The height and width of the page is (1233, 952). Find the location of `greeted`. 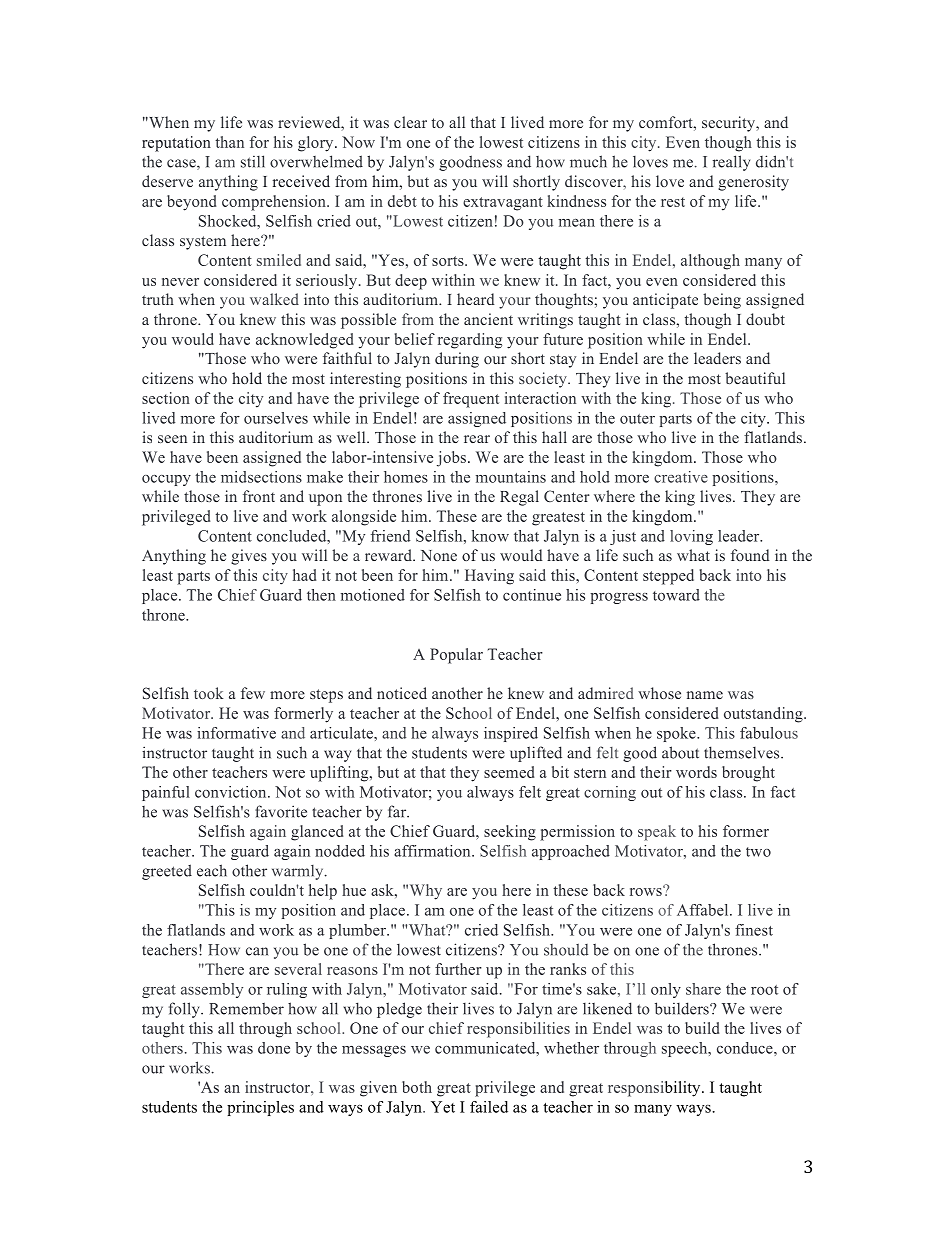

greeted is located at coordinates (167, 872).
